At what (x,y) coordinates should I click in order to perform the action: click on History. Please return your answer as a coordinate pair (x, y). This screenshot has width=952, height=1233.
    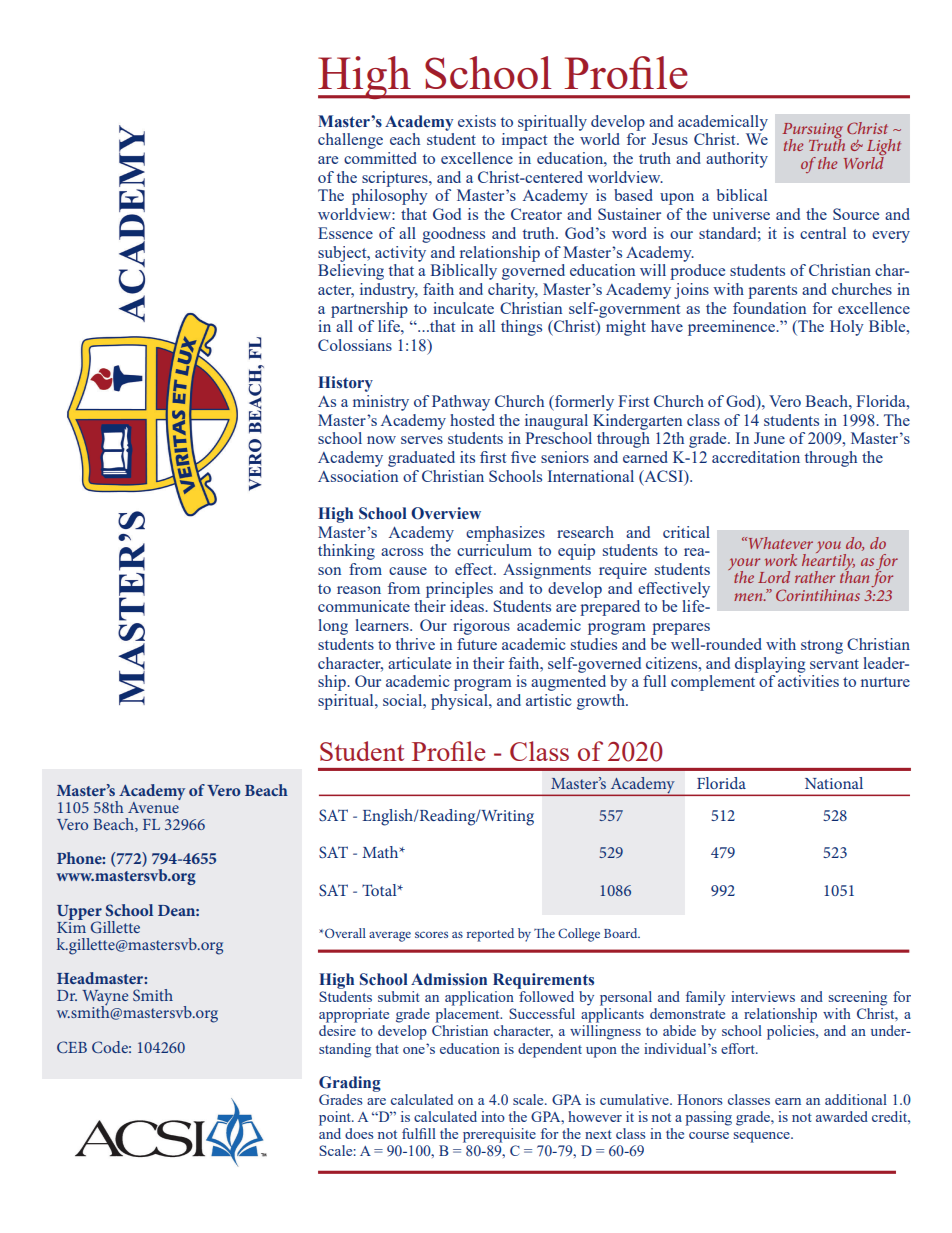
    Looking at the image, I should click on (345, 384).
